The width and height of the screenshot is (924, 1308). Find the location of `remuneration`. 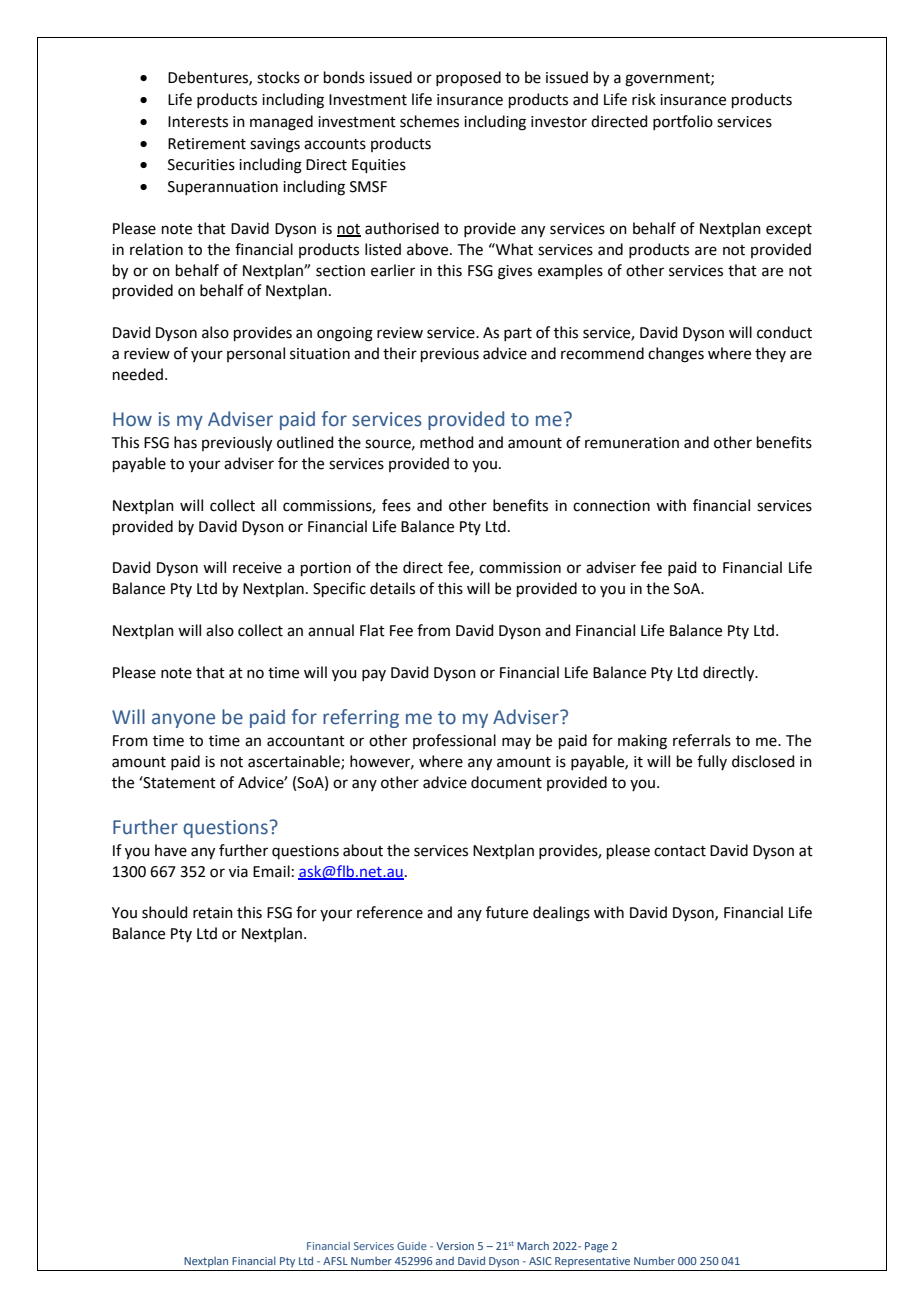

remuneration is located at coordinates (632, 443).
